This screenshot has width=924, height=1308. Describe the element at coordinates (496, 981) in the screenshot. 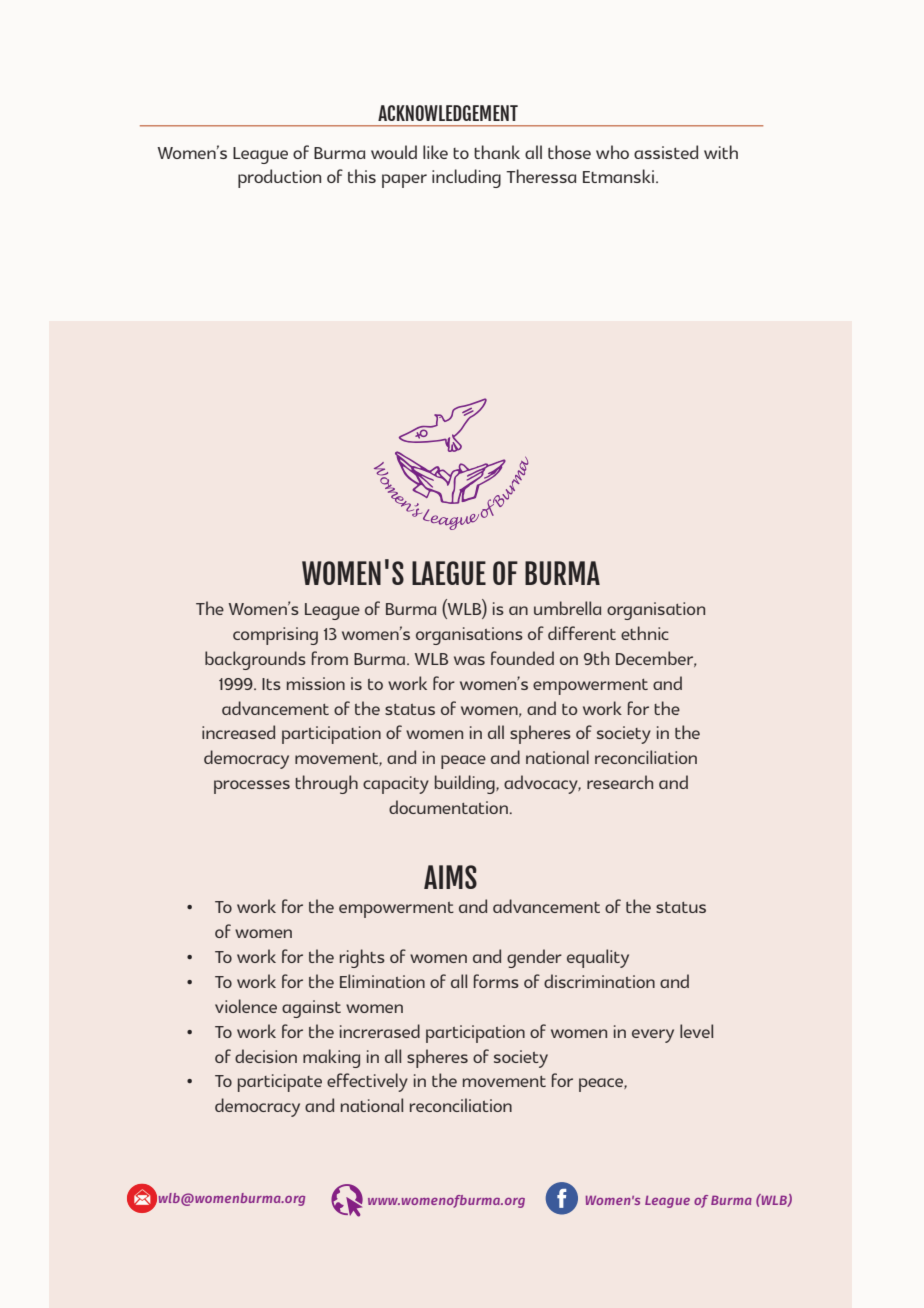

I see `forms` at that location.
